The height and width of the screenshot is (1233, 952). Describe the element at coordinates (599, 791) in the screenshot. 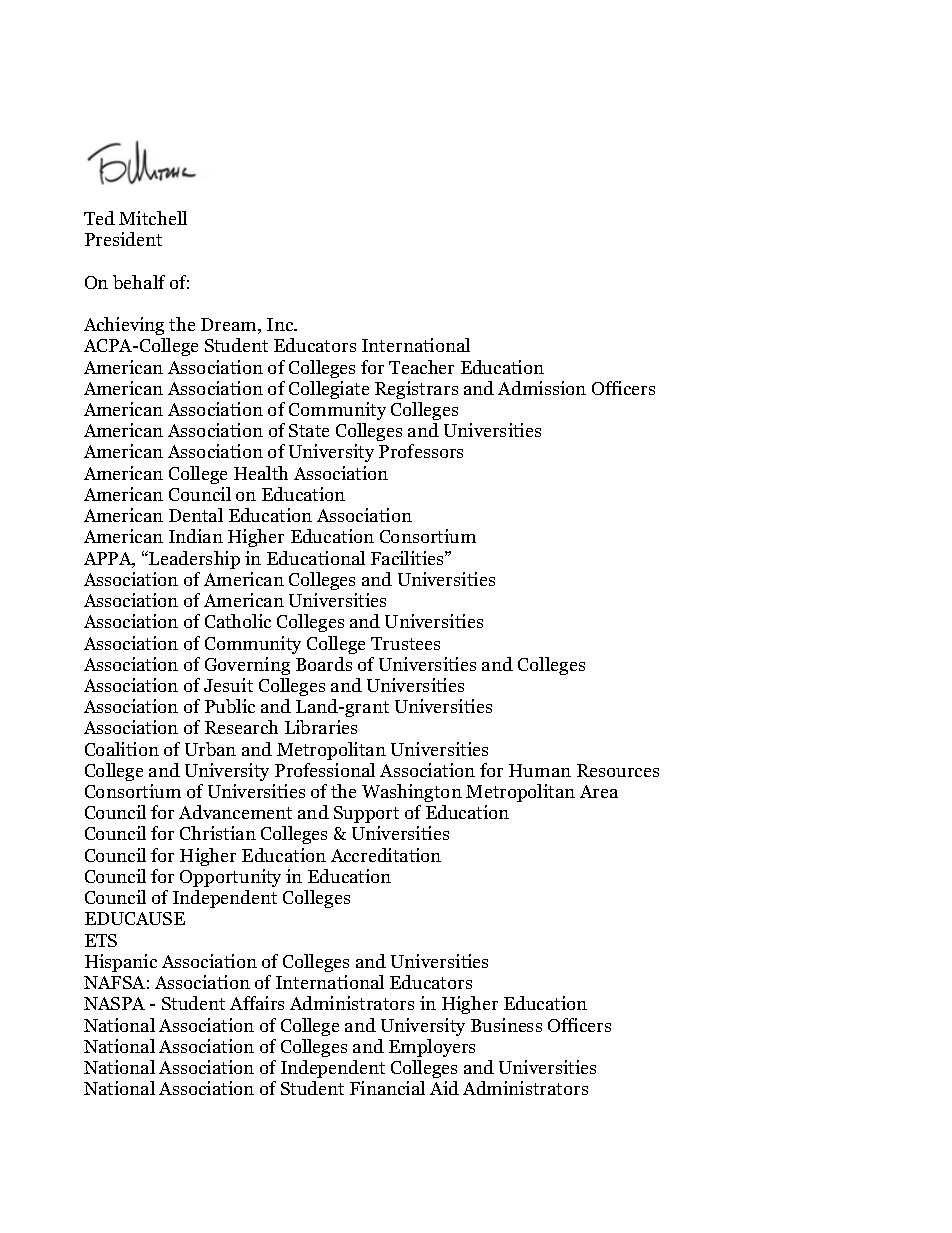

I see `Area` at that location.
